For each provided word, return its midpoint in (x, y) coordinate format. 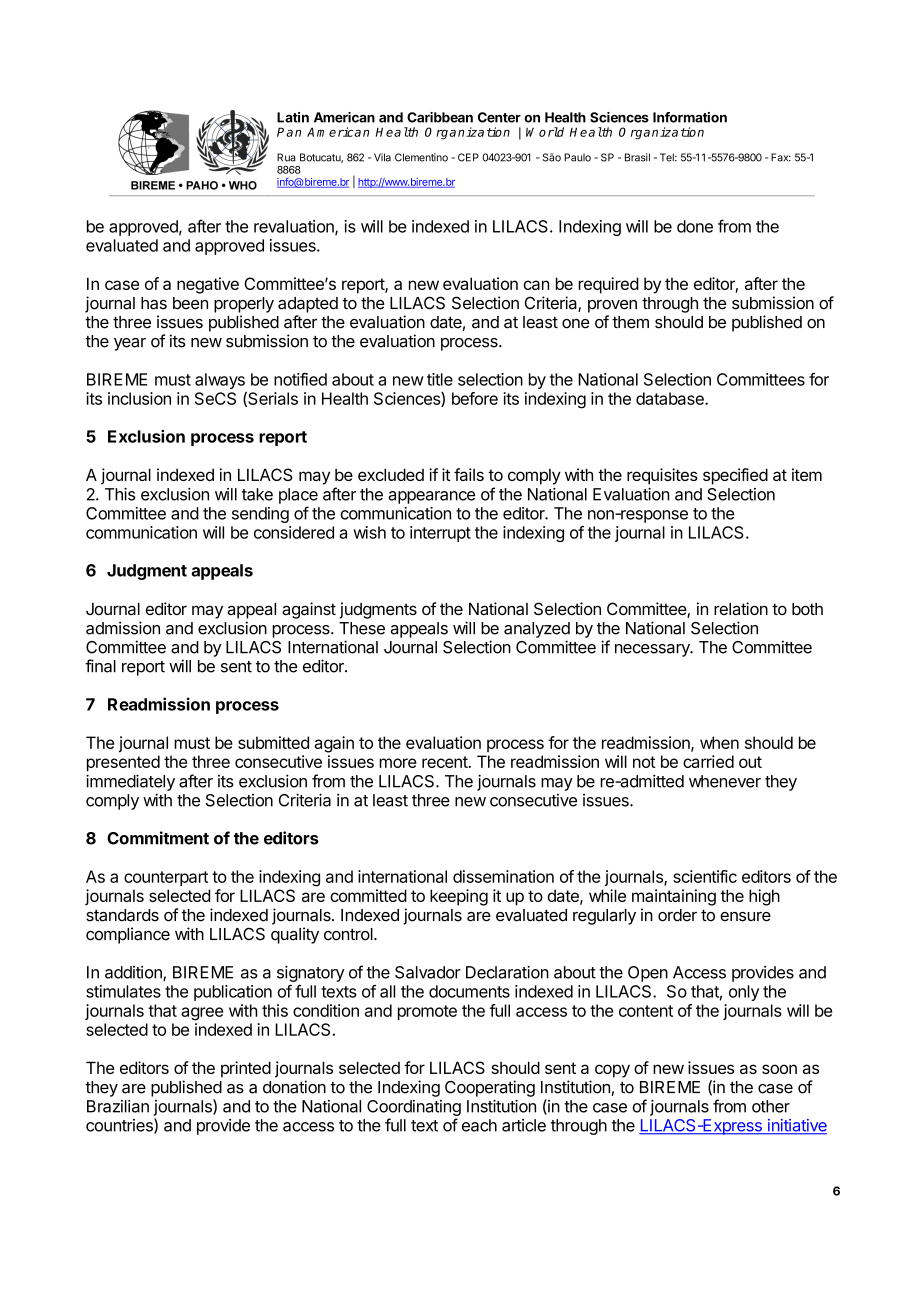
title (440, 379)
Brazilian (118, 1106)
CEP (468, 157)
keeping (459, 897)
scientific (705, 876)
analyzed (537, 630)
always (221, 382)
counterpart (166, 878)
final (100, 666)
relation (741, 608)
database (671, 398)
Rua (286, 157)
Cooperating (490, 1088)
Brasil (637, 157)
